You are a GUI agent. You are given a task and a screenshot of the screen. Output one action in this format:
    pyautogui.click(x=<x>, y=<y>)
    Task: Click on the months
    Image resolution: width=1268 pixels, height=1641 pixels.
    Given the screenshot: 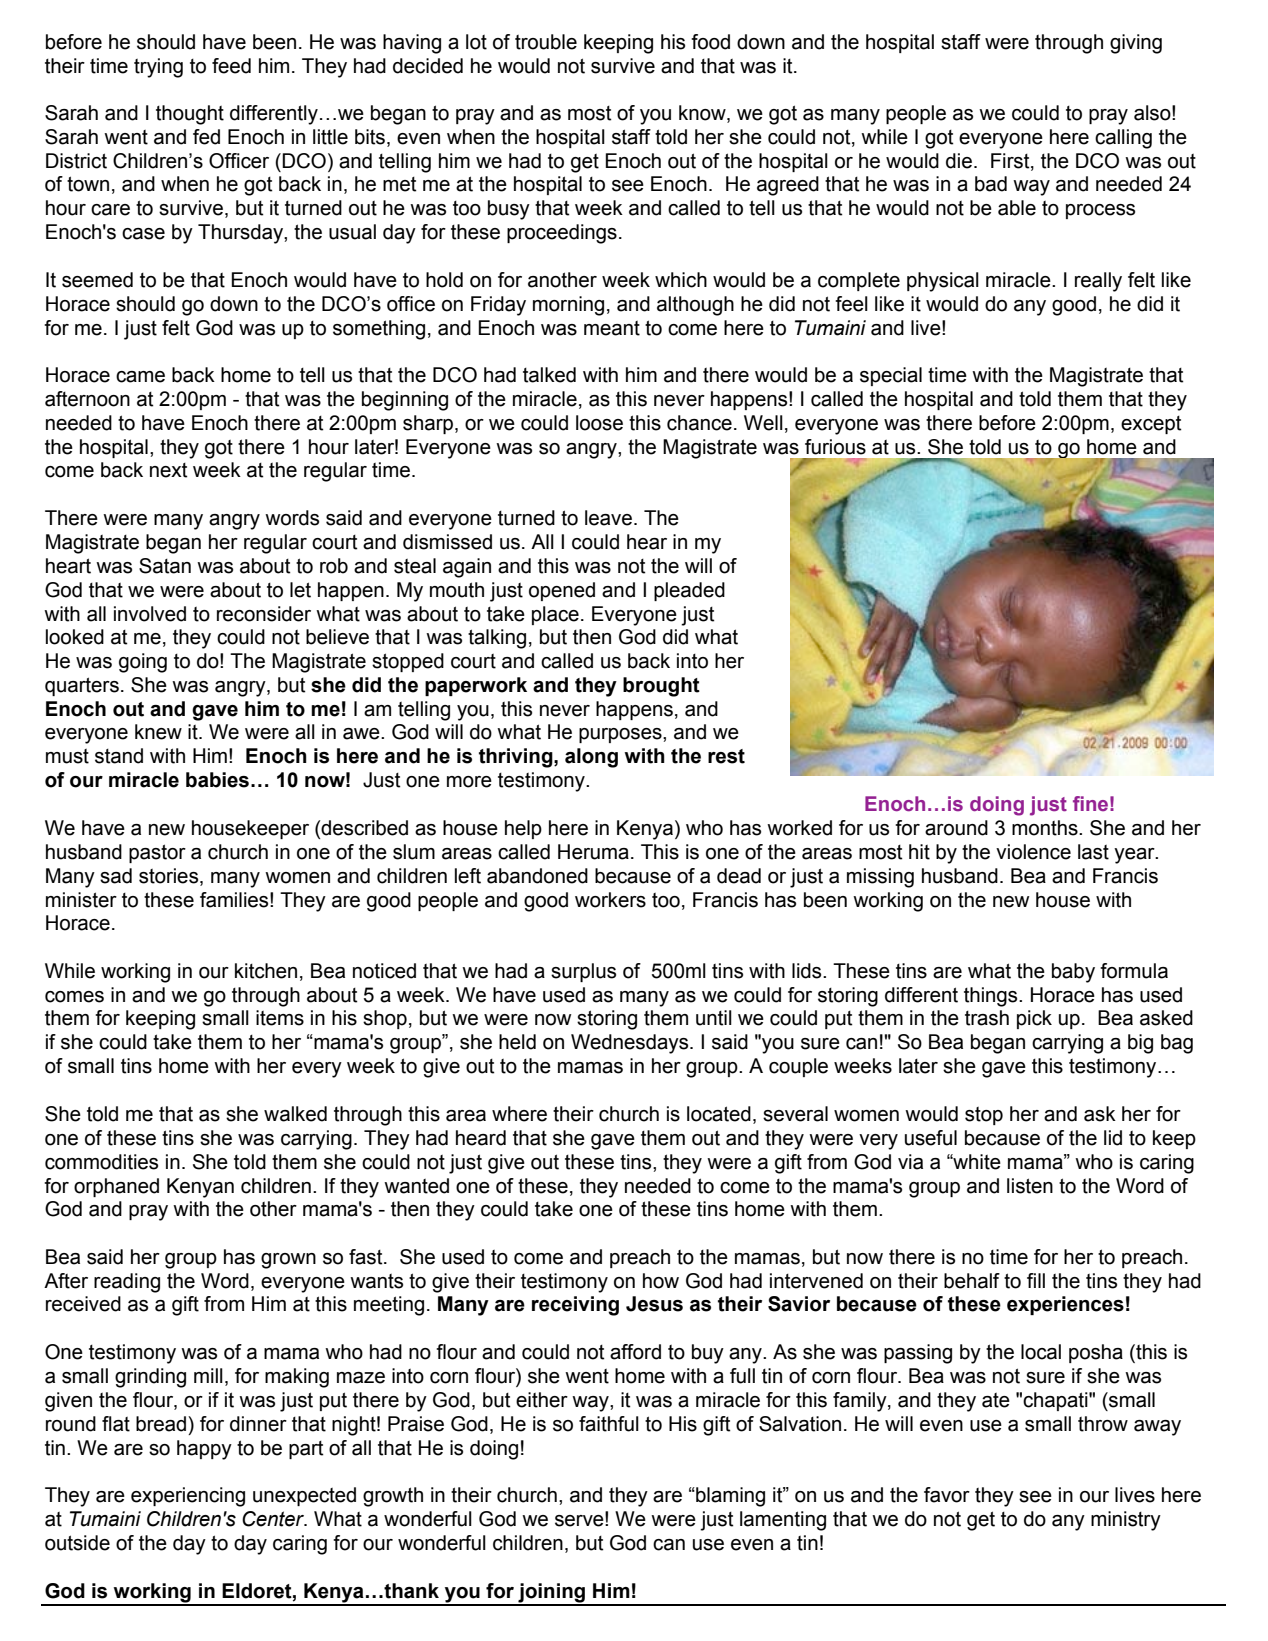 What is the action you would take?
    pyautogui.click(x=1046, y=828)
